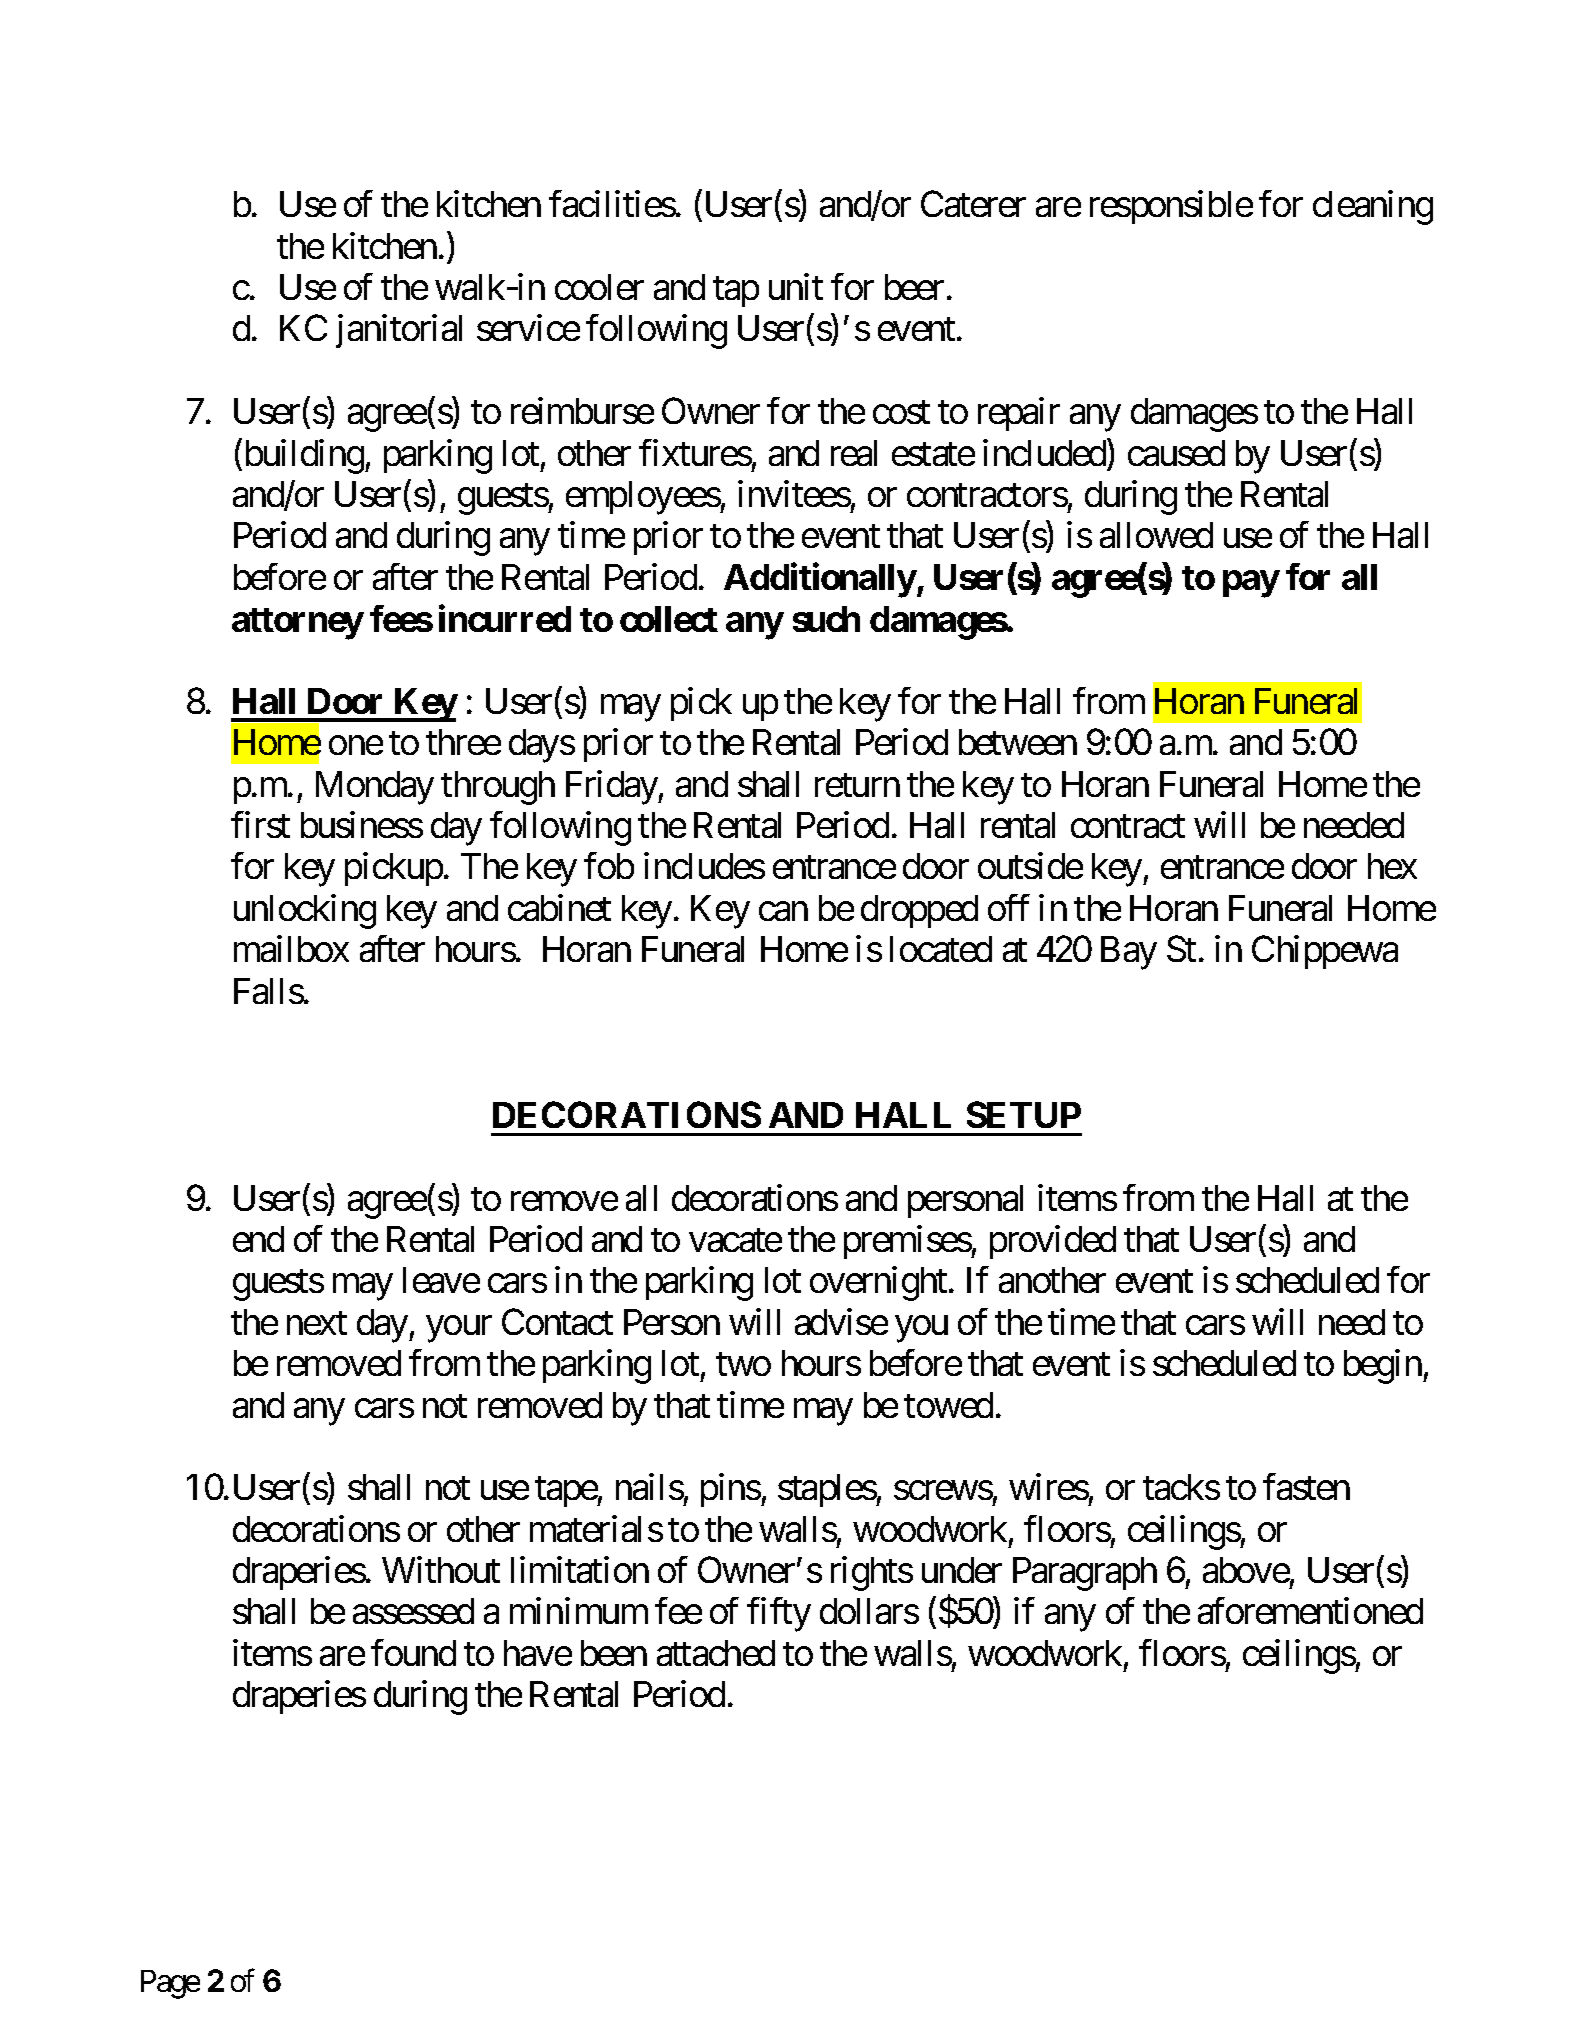 Image resolution: width=1573 pixels, height=2036 pixels. What do you see at coordinates (258, 1239) in the screenshot?
I see `end` at bounding box center [258, 1239].
